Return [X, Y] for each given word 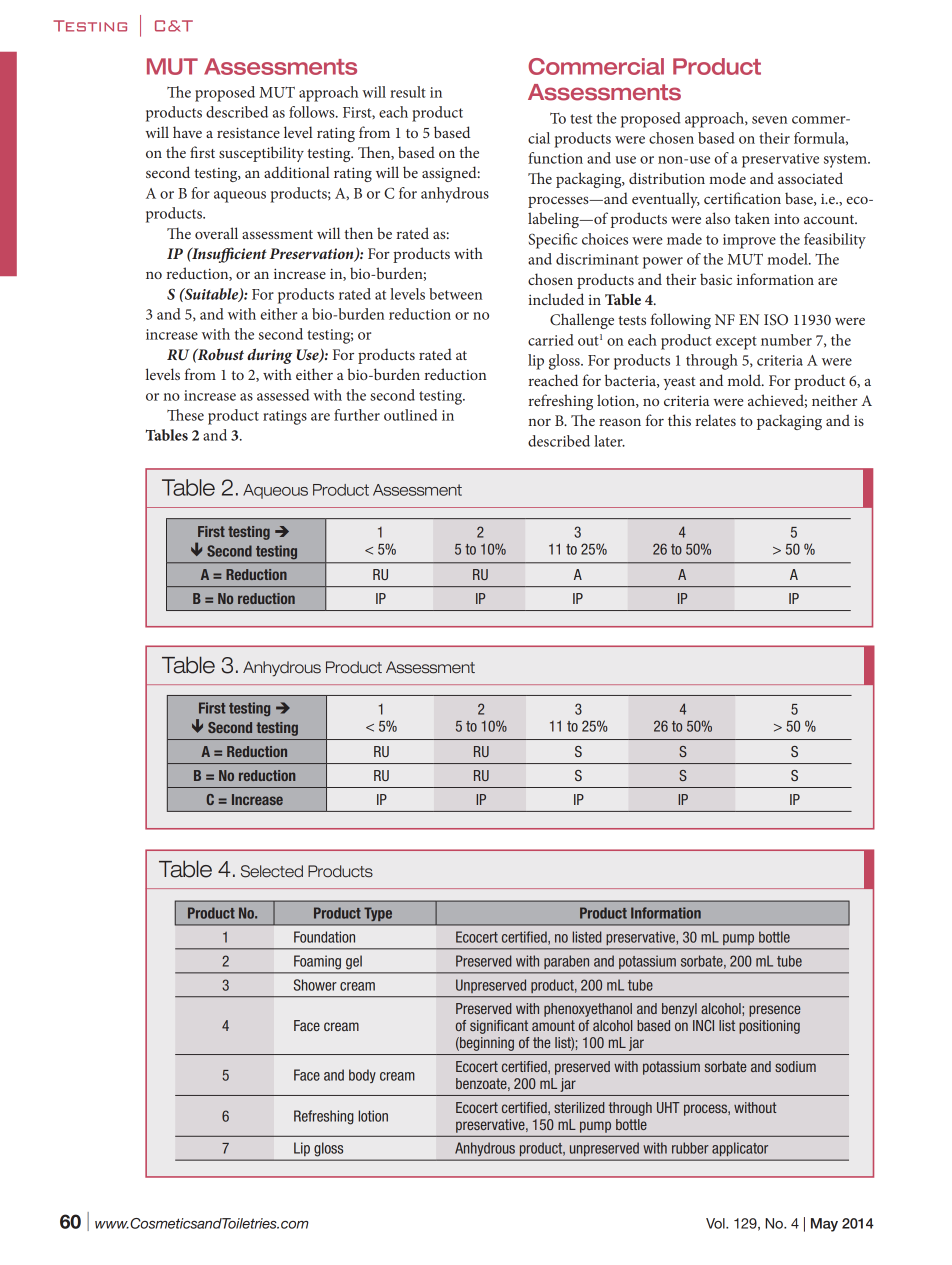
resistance [248, 132]
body [362, 1076]
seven [769, 120]
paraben [566, 962]
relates [715, 420]
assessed [283, 395]
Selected [272, 871]
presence [774, 1011]
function [555, 158]
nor [539, 422]
